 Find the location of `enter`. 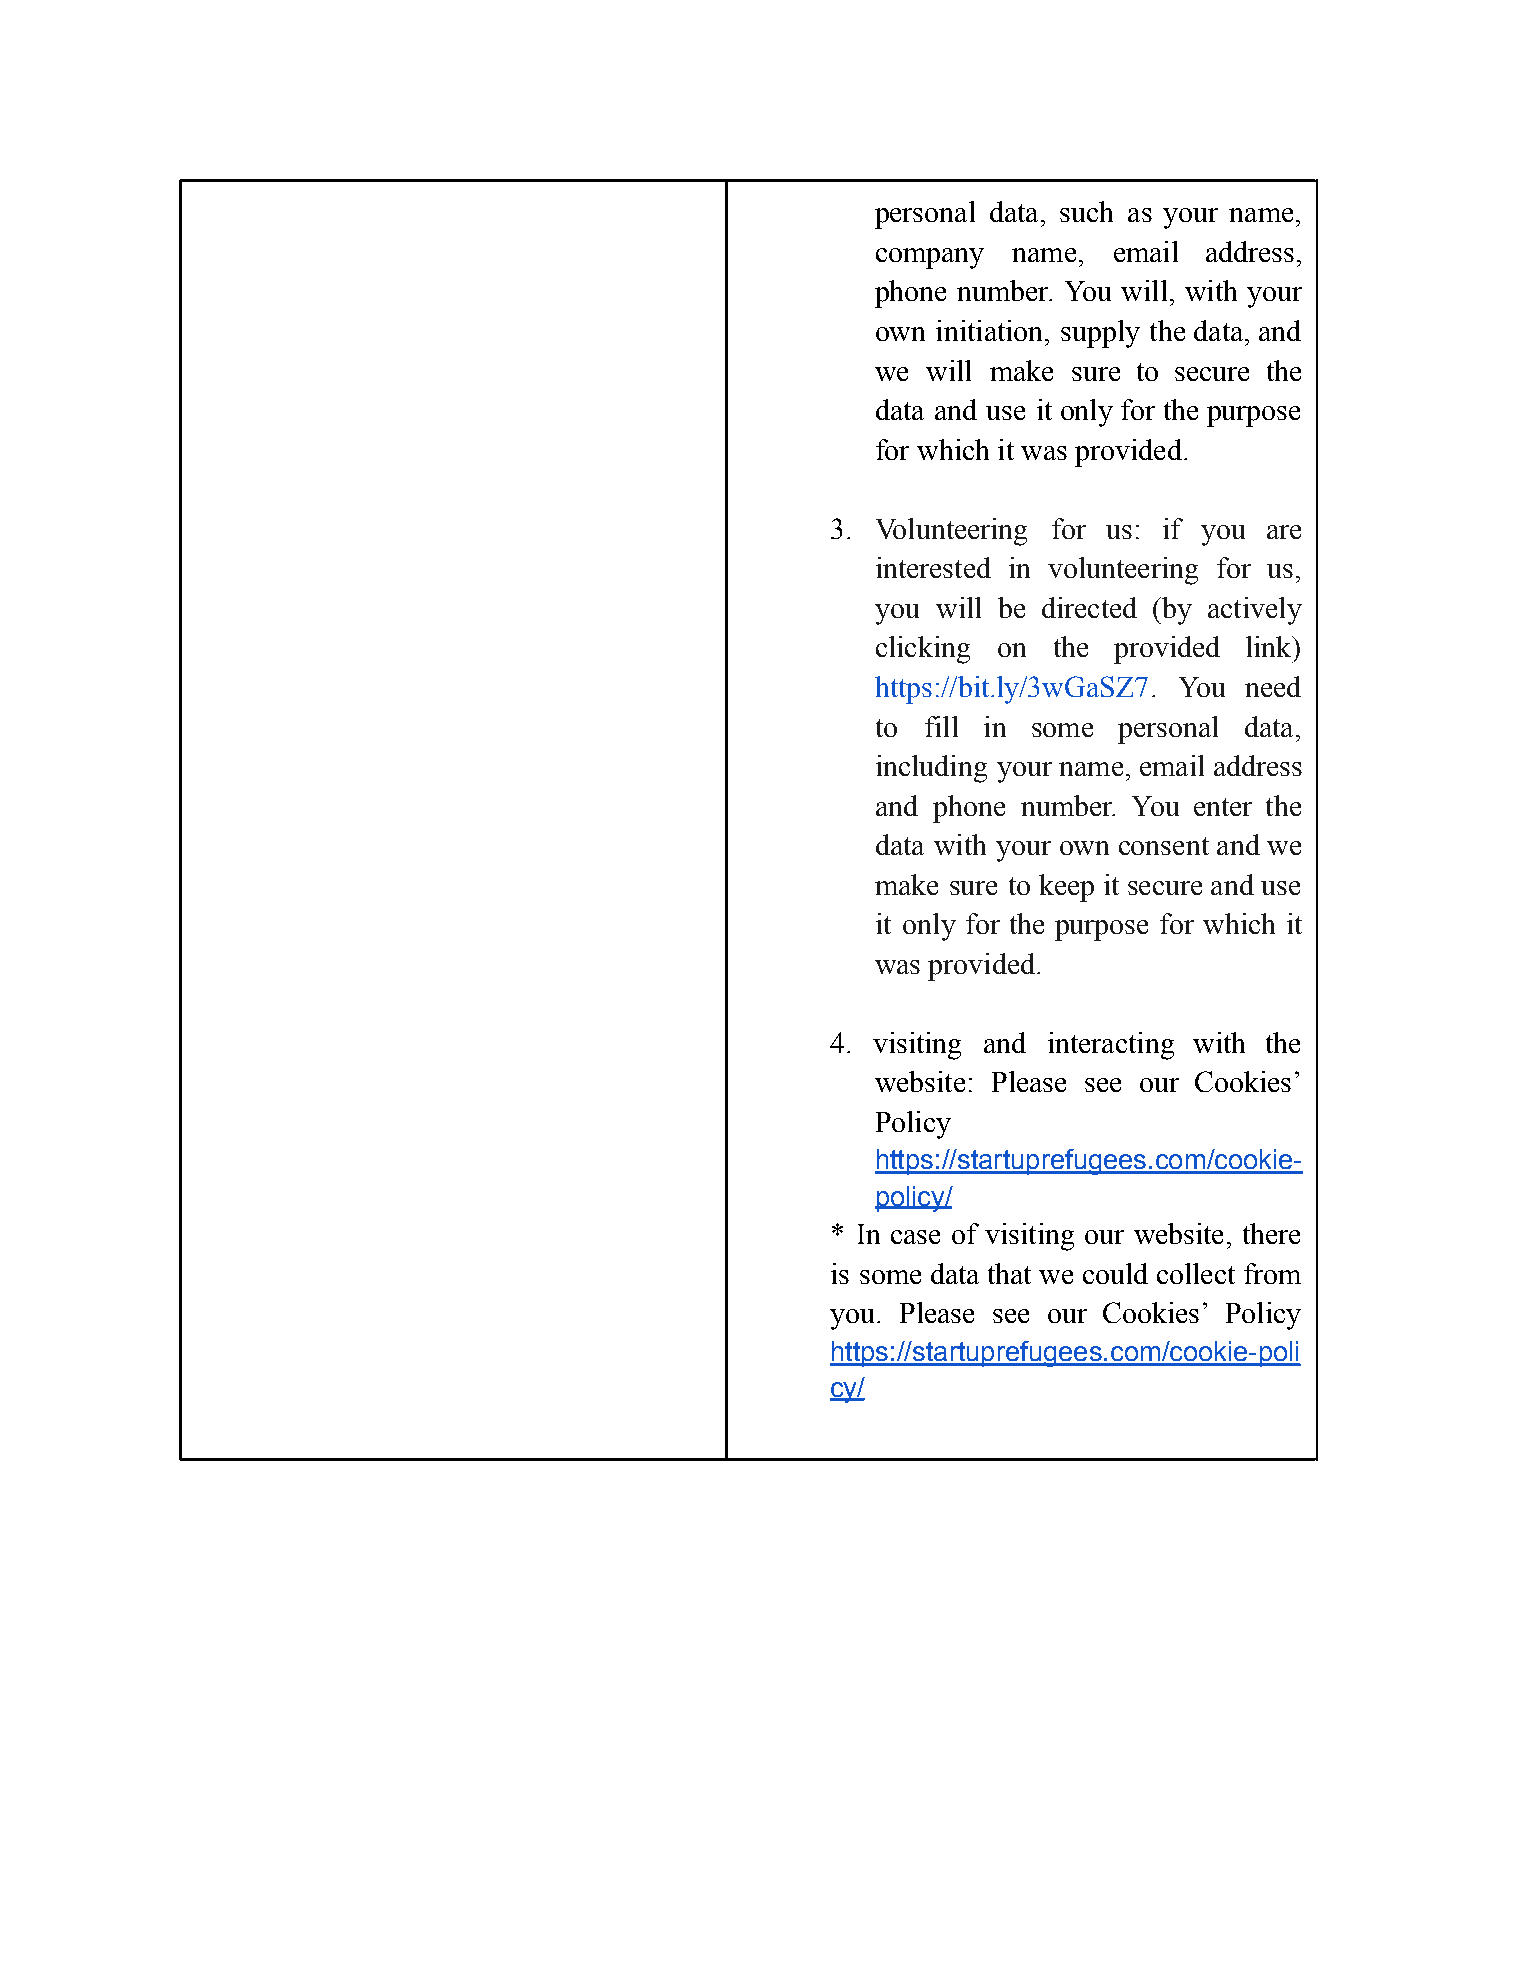

enter is located at coordinates (1223, 807).
